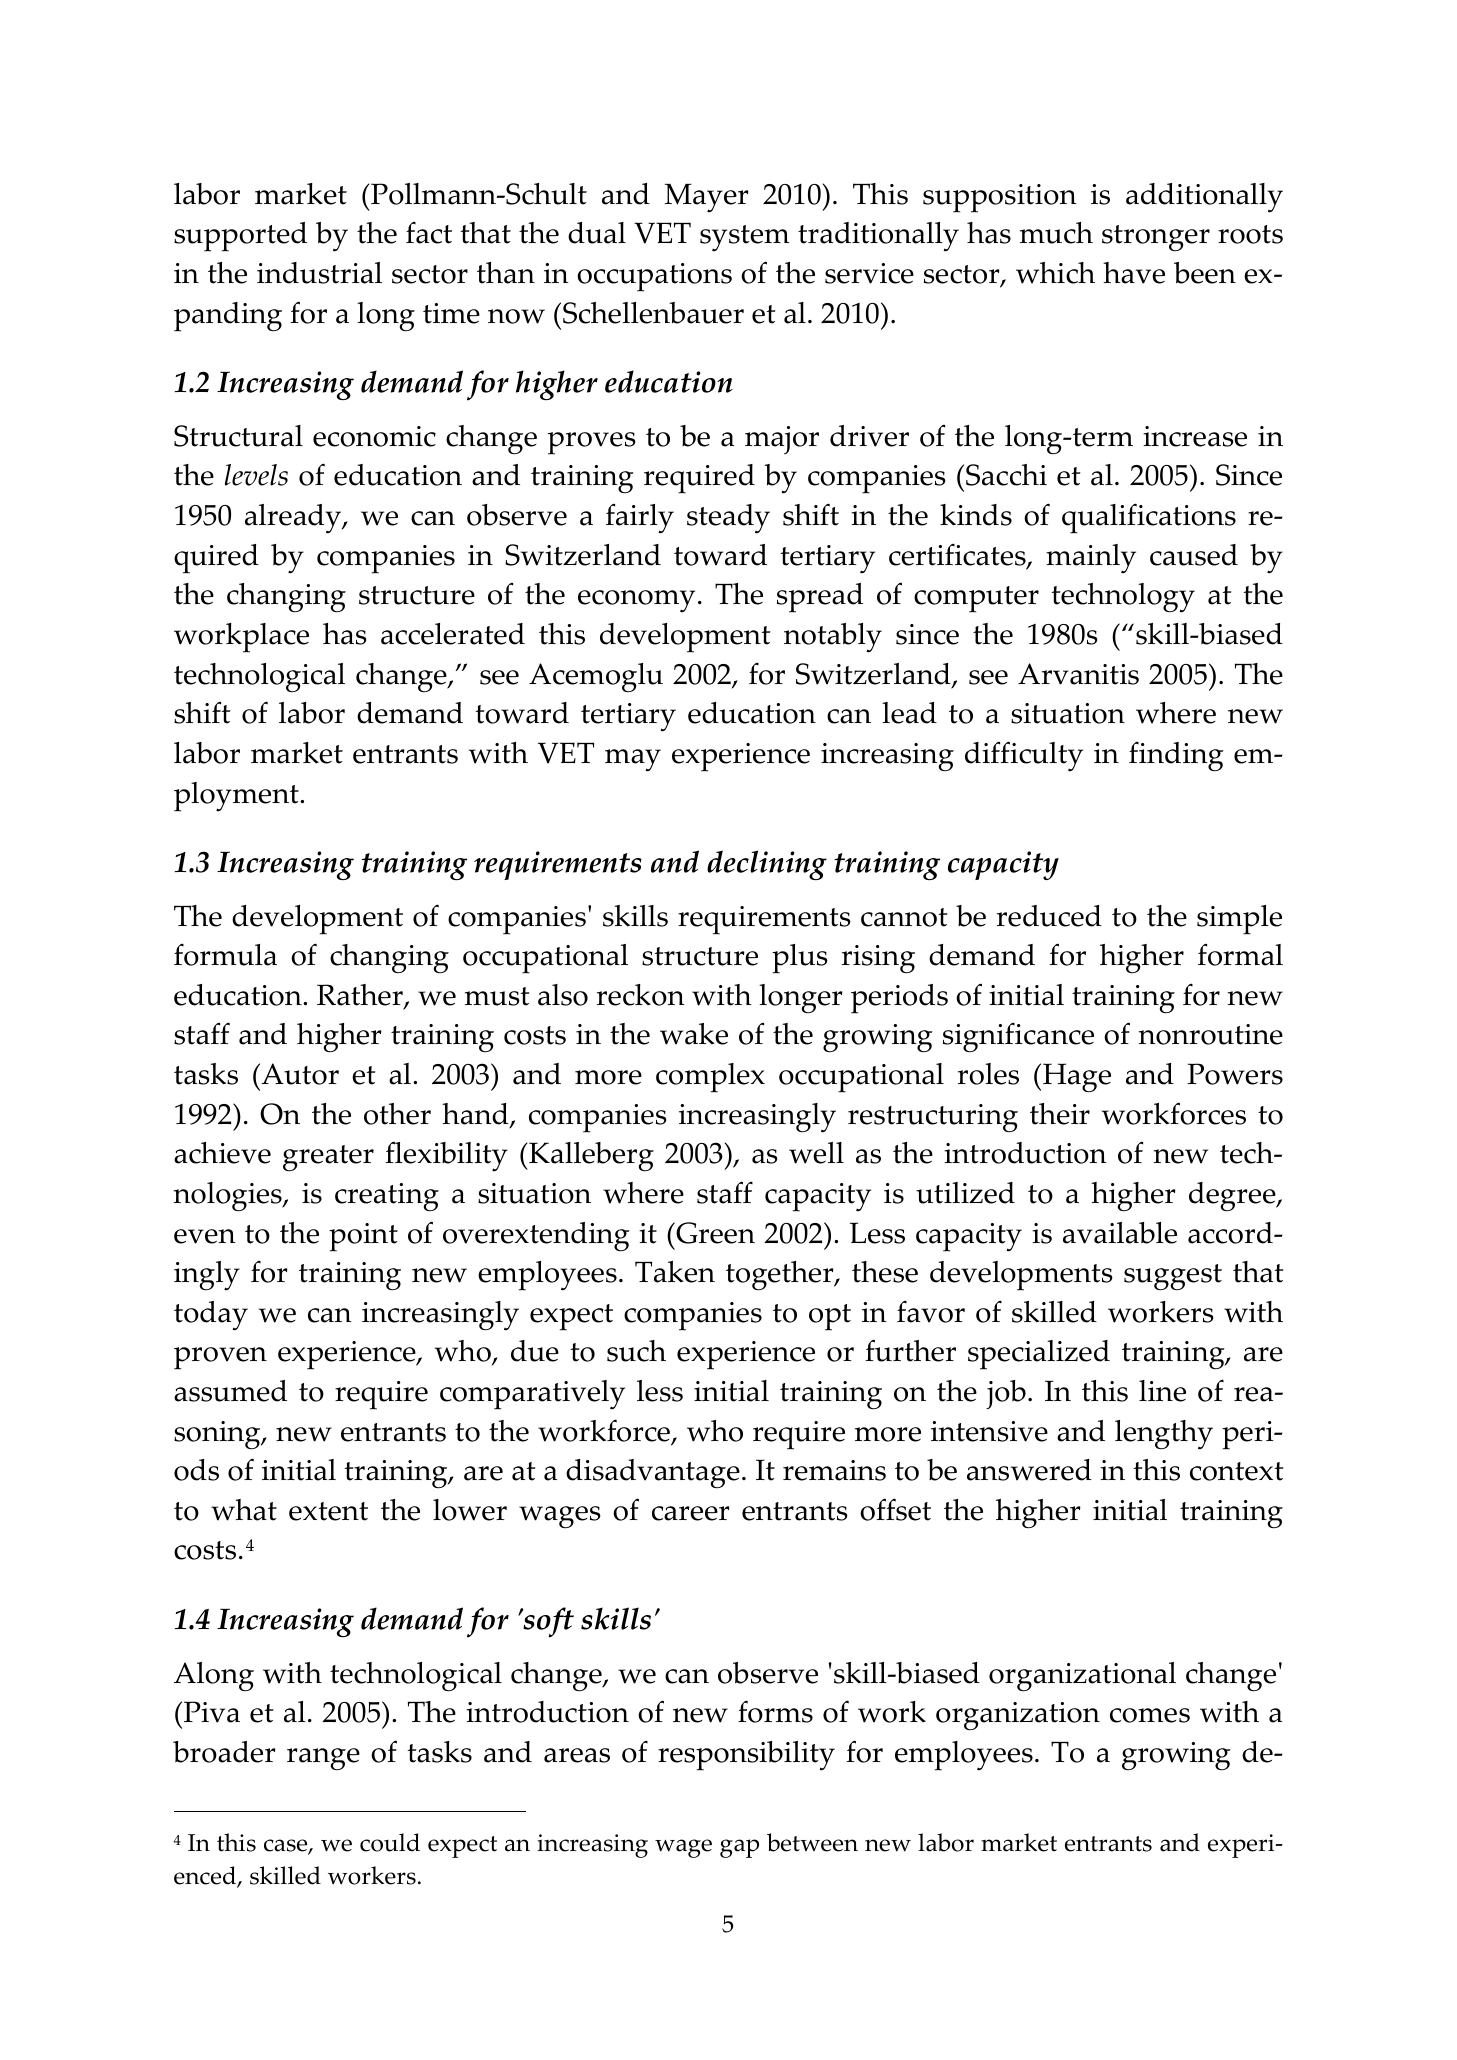 The height and width of the image is (2060, 1457). I want to click on comes, so click(1150, 1715).
